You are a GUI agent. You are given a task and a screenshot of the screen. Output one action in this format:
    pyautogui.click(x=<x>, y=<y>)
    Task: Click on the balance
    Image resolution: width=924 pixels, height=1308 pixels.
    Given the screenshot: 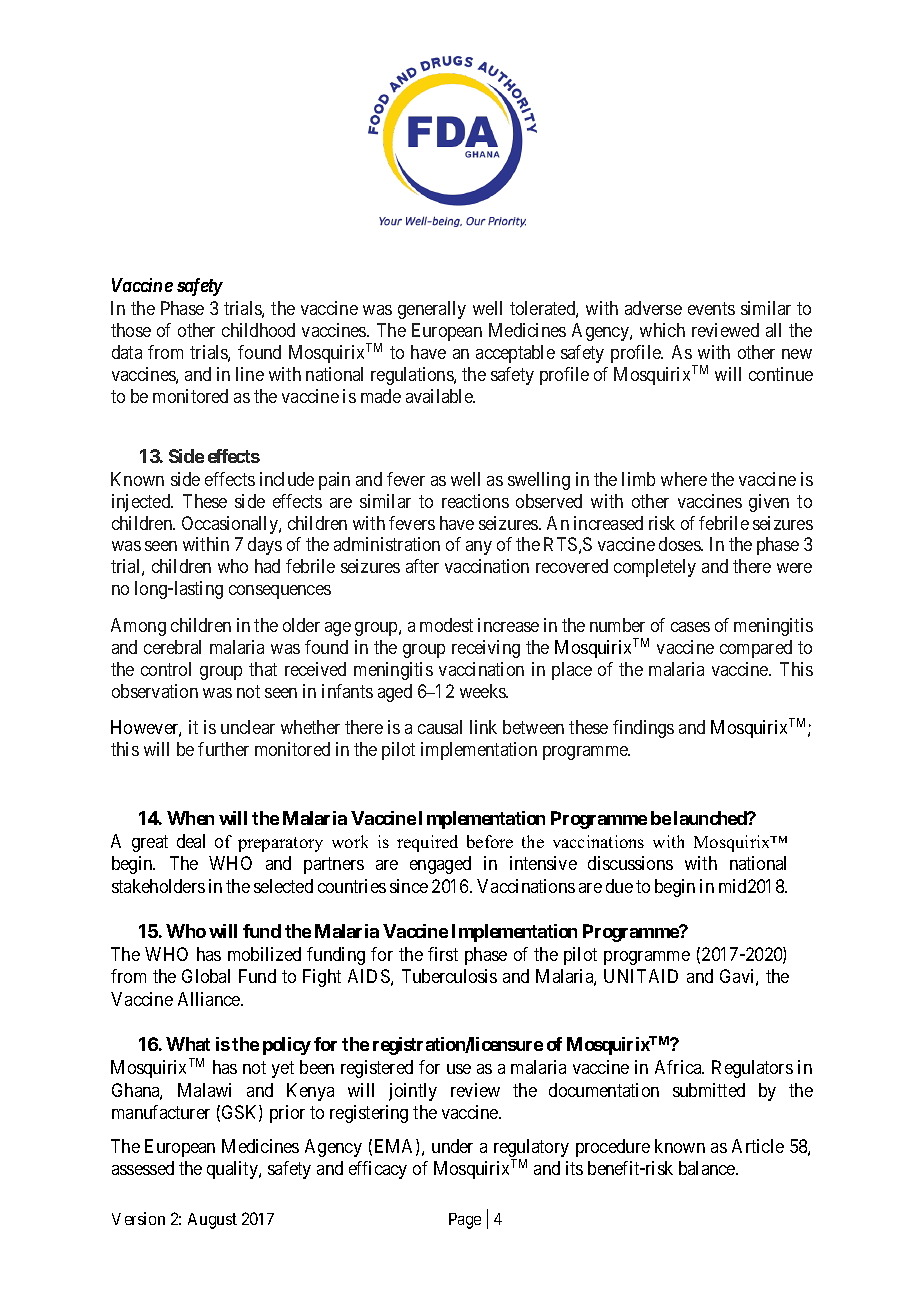 What is the action you would take?
    pyautogui.click(x=708, y=1168)
